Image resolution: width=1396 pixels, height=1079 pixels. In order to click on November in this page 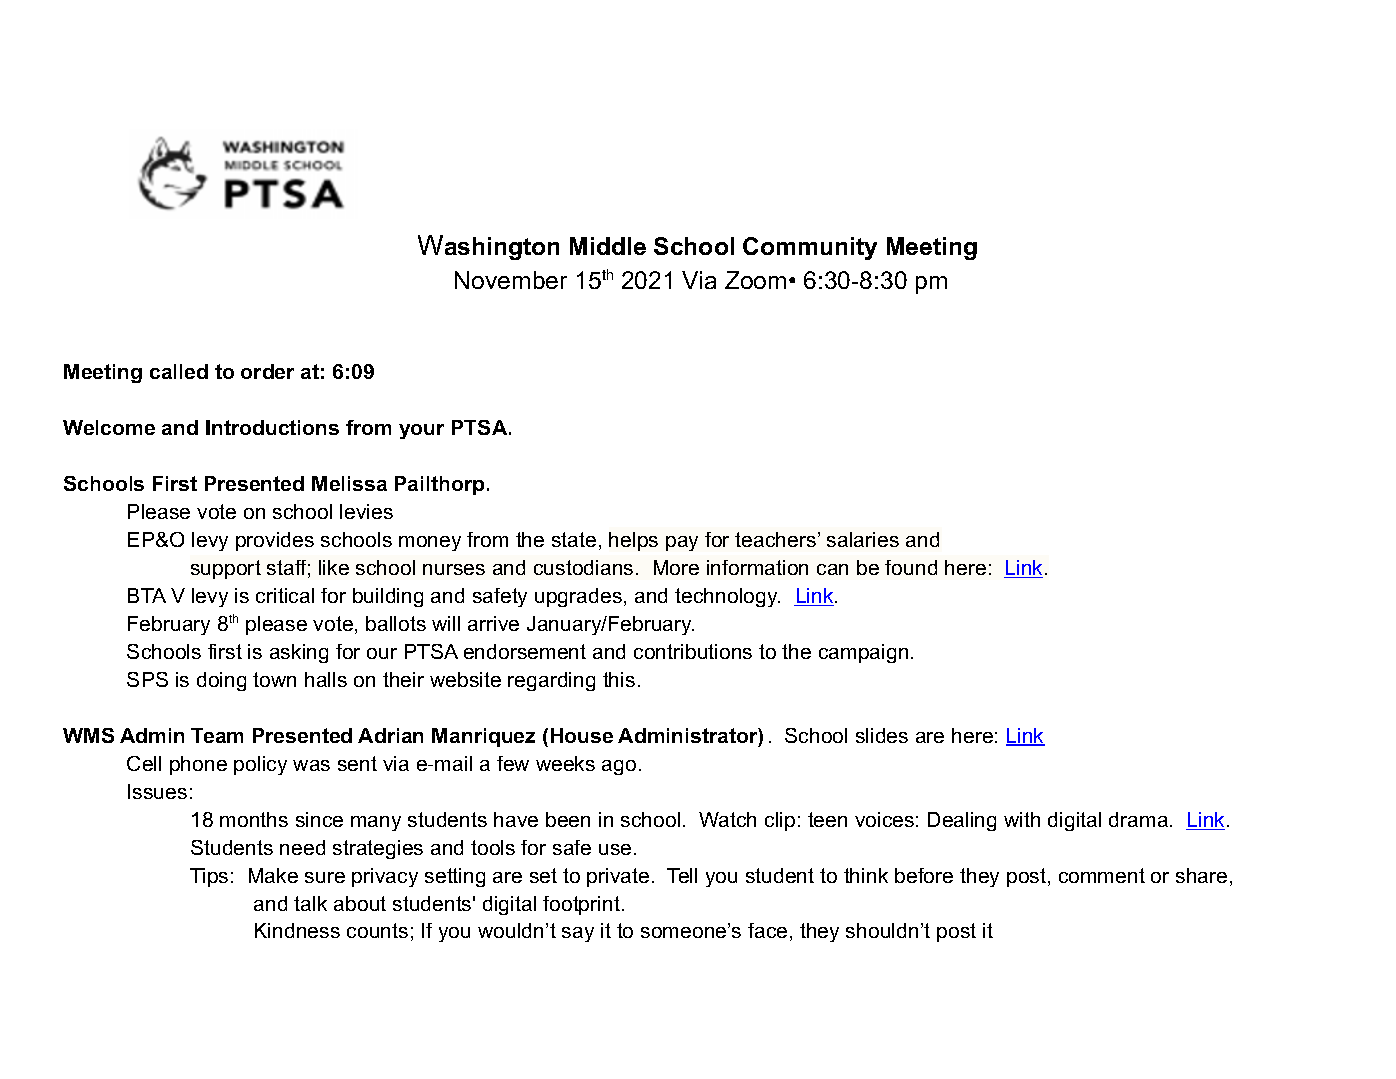, I will do `click(511, 280)`.
